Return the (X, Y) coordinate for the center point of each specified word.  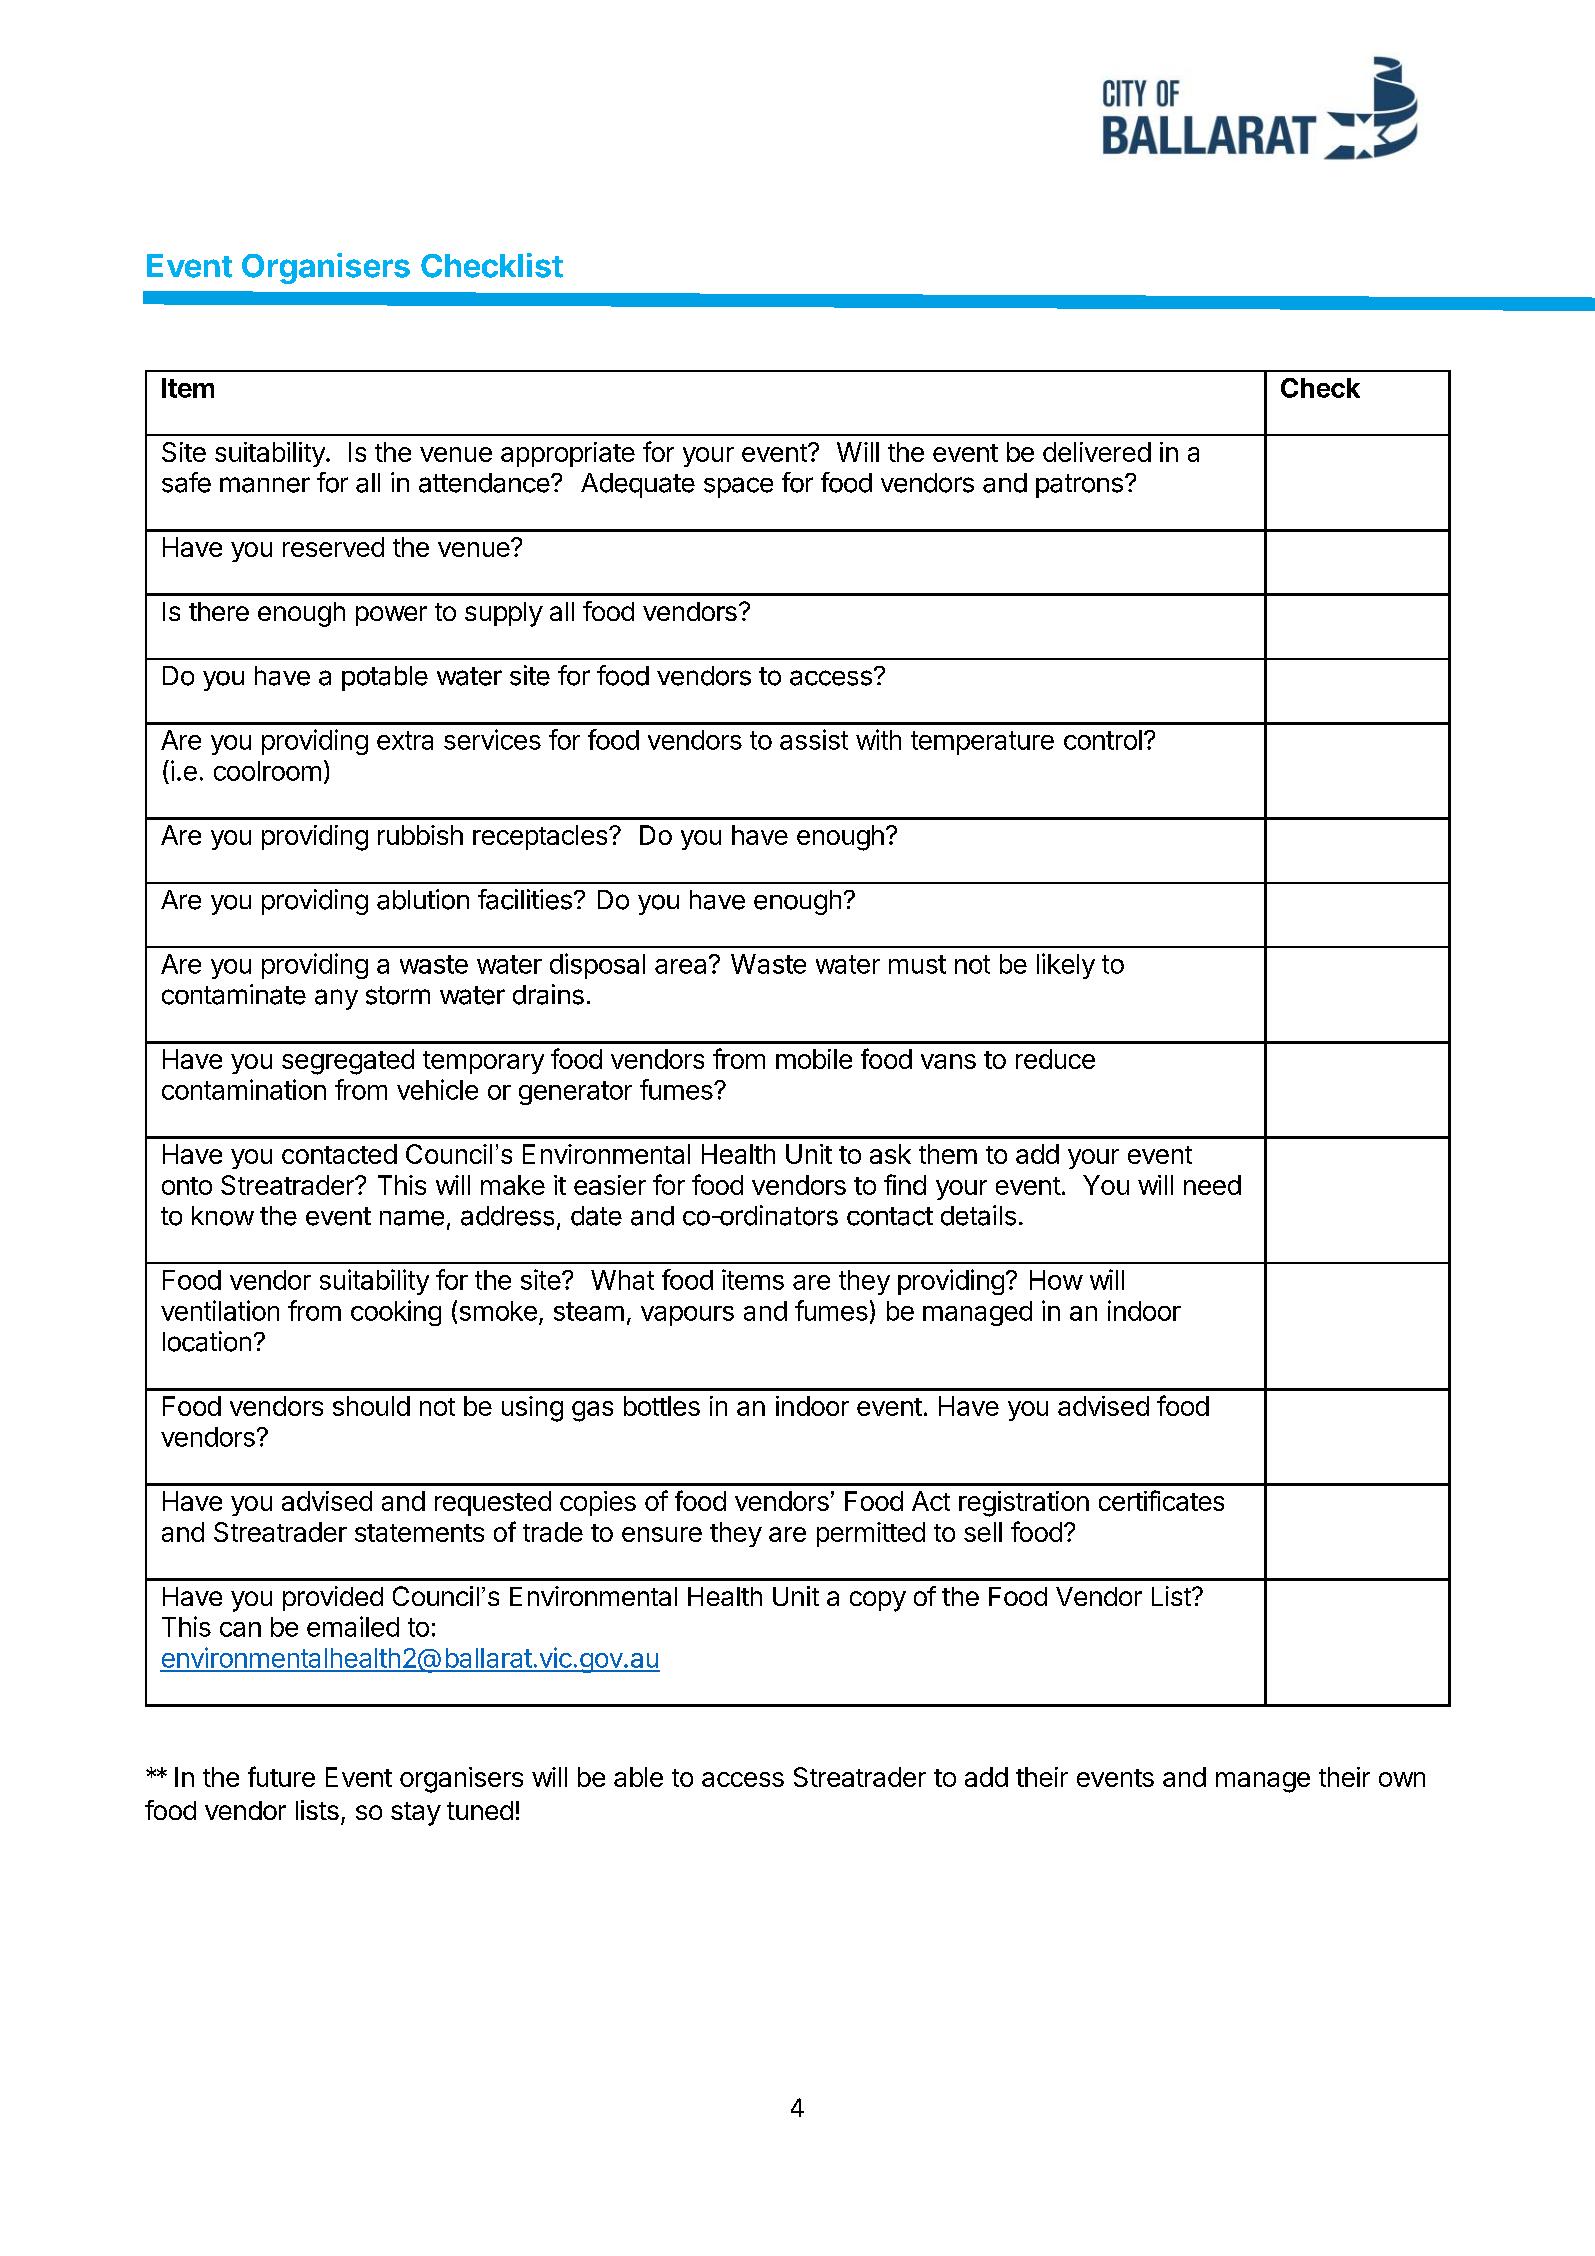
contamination (244, 1089)
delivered (1097, 452)
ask (890, 1154)
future (281, 1776)
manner (265, 485)
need (1212, 1185)
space (738, 487)
